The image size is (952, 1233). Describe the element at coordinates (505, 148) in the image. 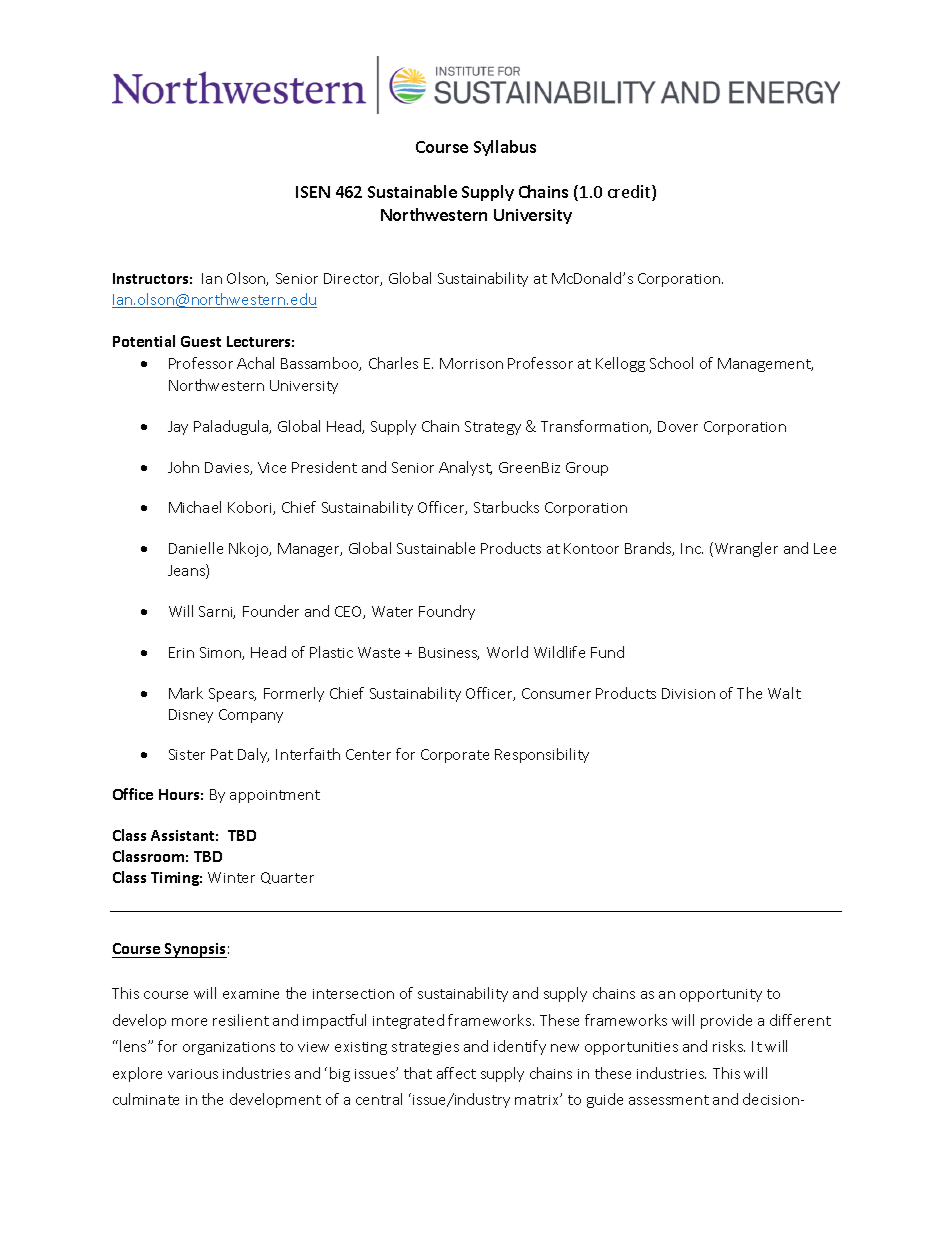

I see `Syllabus` at that location.
